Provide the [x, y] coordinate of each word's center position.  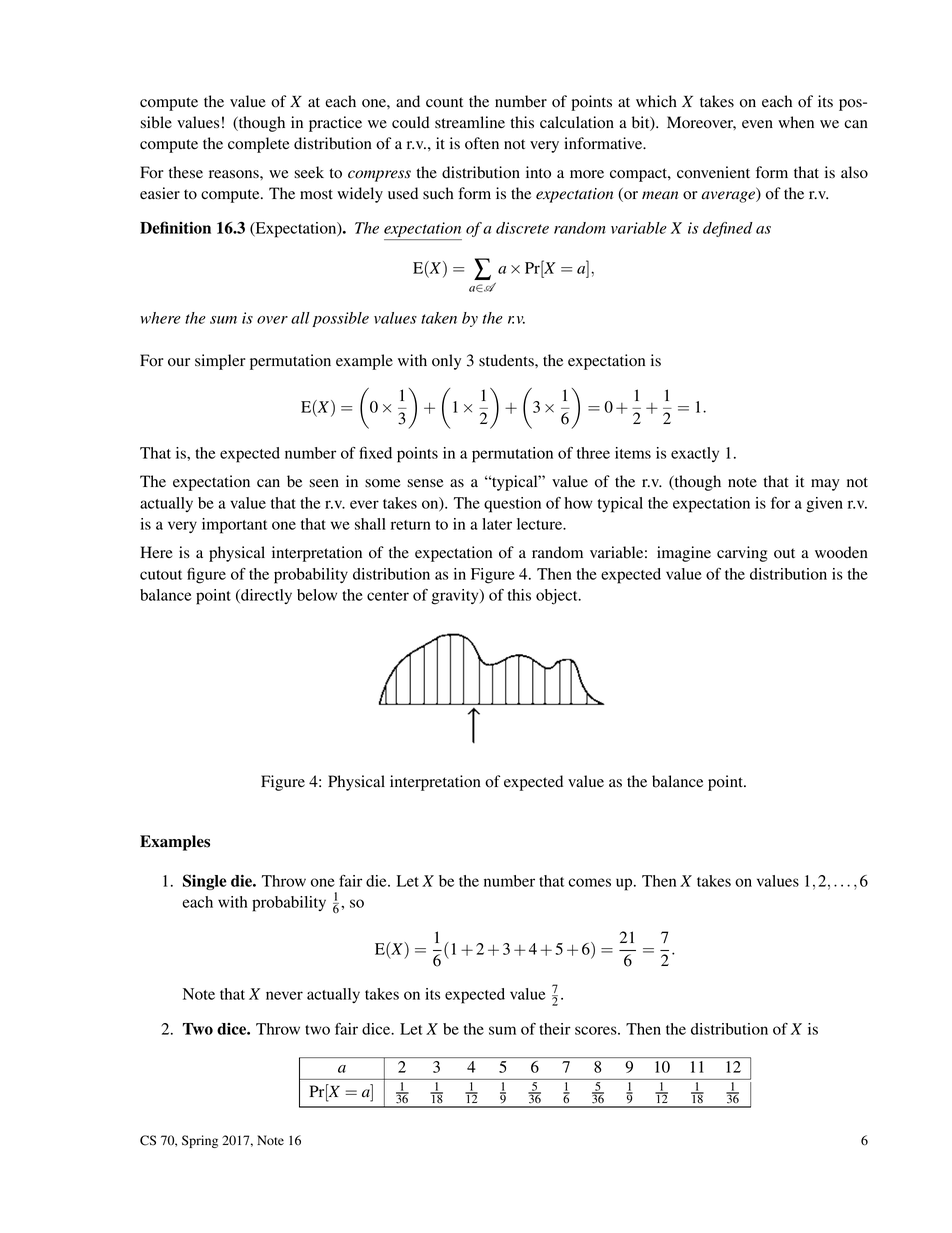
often [482, 143]
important [234, 526]
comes [589, 882]
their [555, 1029]
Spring [200, 1141]
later [497, 524]
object [558, 597]
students [507, 360]
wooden [841, 552]
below [317, 595]
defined [728, 229]
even [757, 124]
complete [259, 145]
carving [742, 554]
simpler [220, 362]
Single [205, 882]
